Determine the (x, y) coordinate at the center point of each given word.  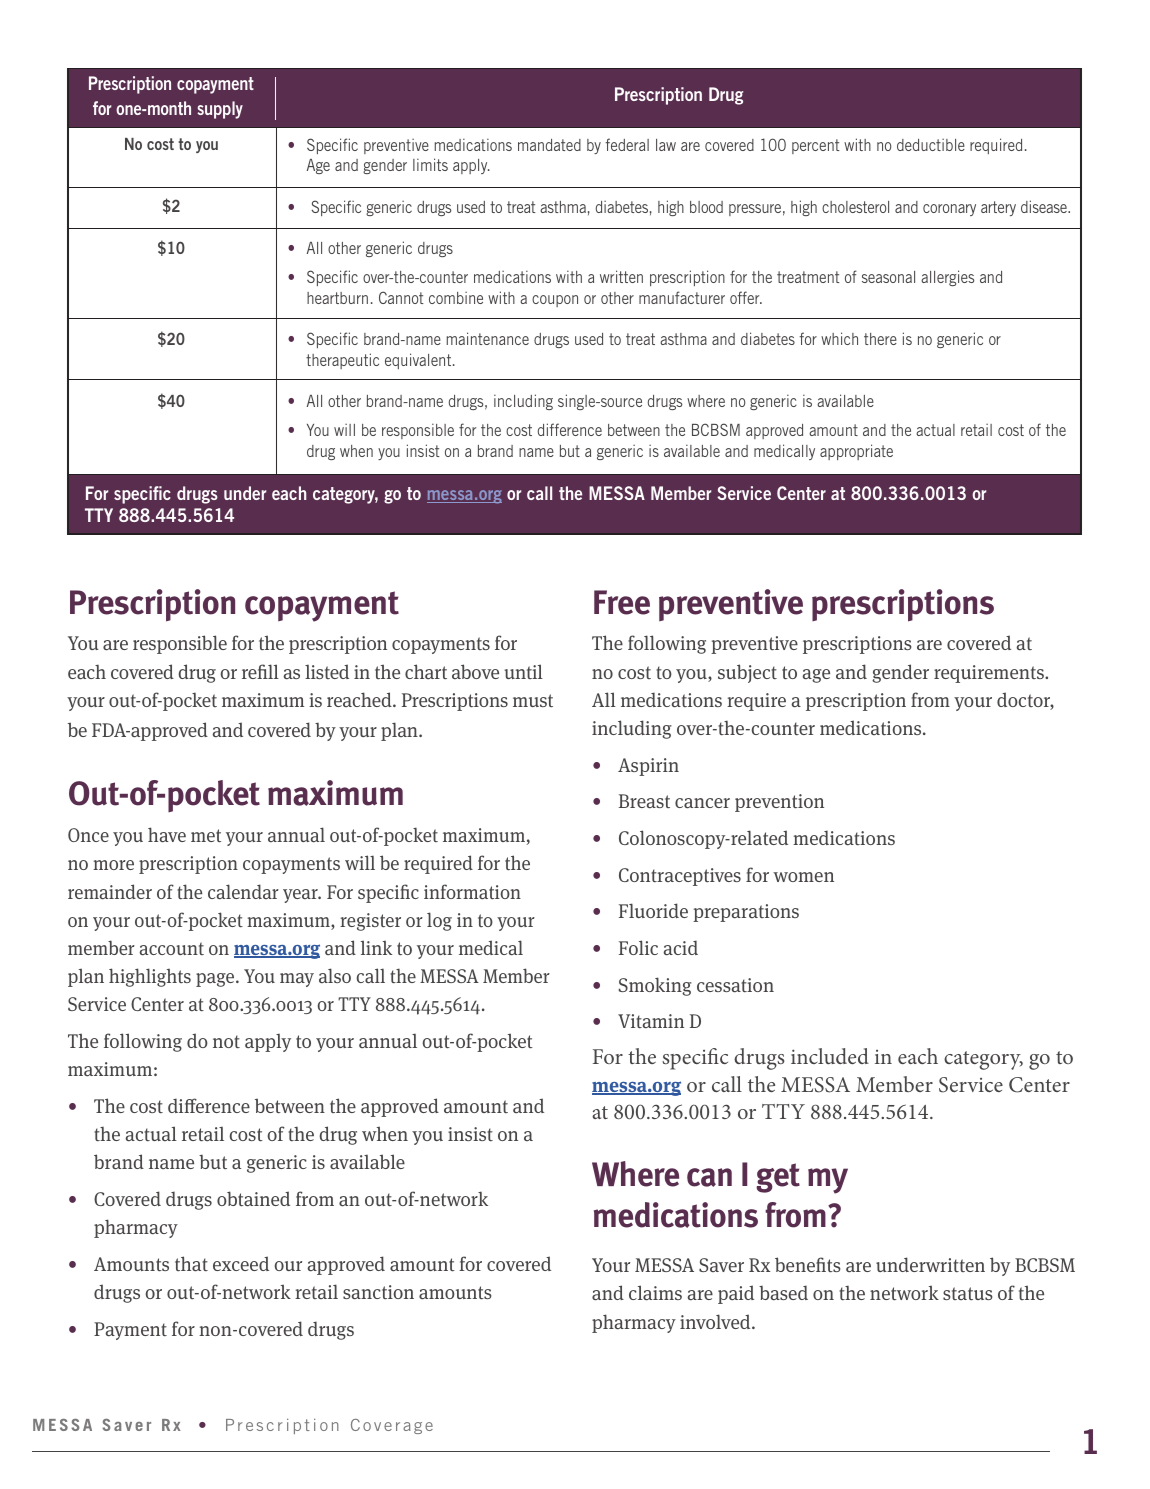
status (968, 1293)
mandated (549, 145)
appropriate (856, 452)
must (533, 700)
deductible (931, 145)
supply (220, 110)
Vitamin (651, 1021)
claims (655, 1293)
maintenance (488, 338)
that (191, 1264)
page (216, 980)
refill (260, 671)
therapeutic (342, 361)
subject (747, 673)
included (830, 1056)
